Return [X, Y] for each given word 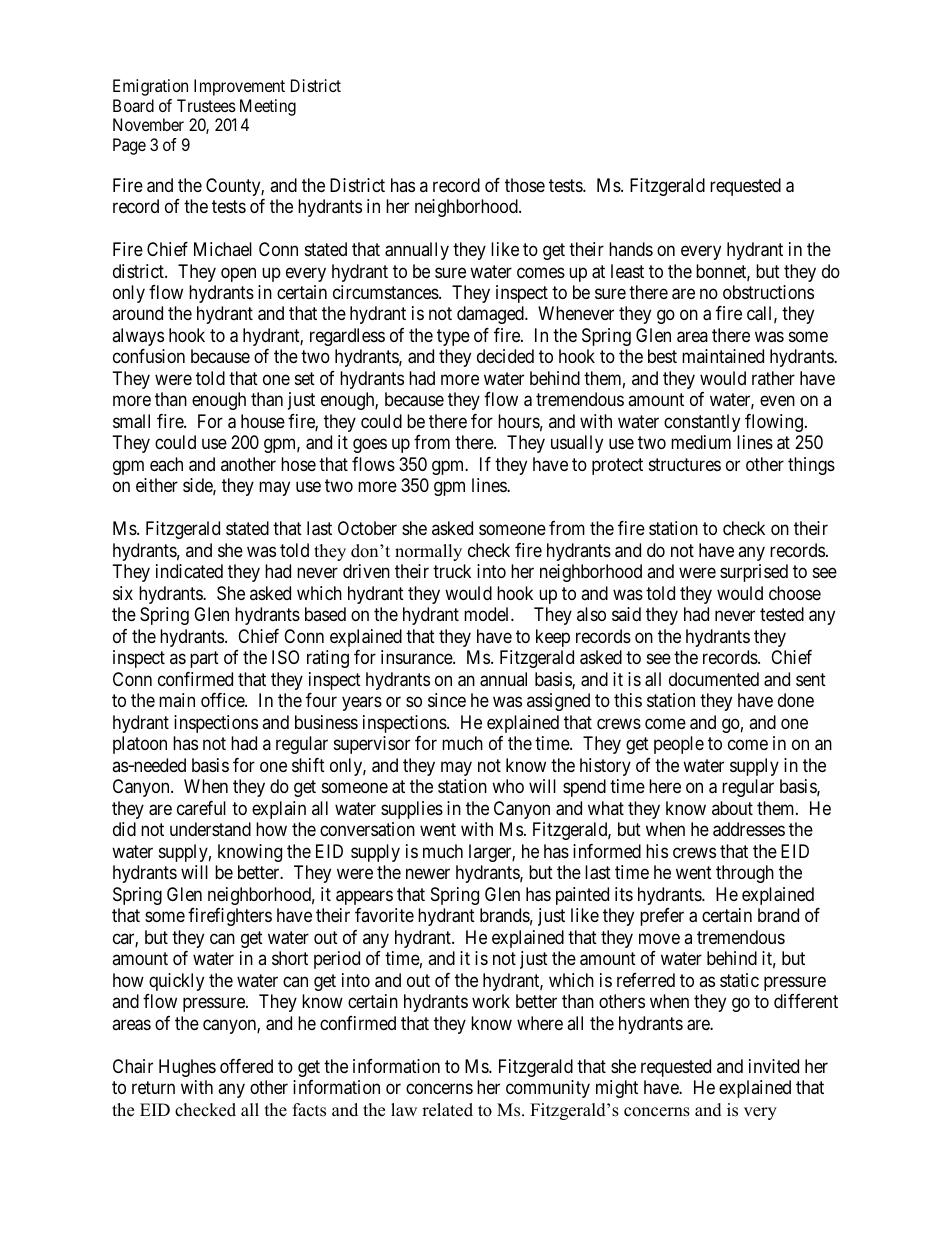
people [679, 745]
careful [201, 808]
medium [701, 442]
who [508, 786]
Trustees [206, 105]
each [166, 464]
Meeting [268, 107]
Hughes [187, 1068]
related [447, 1110]
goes [370, 446]
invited [774, 1066]
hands [631, 249]
